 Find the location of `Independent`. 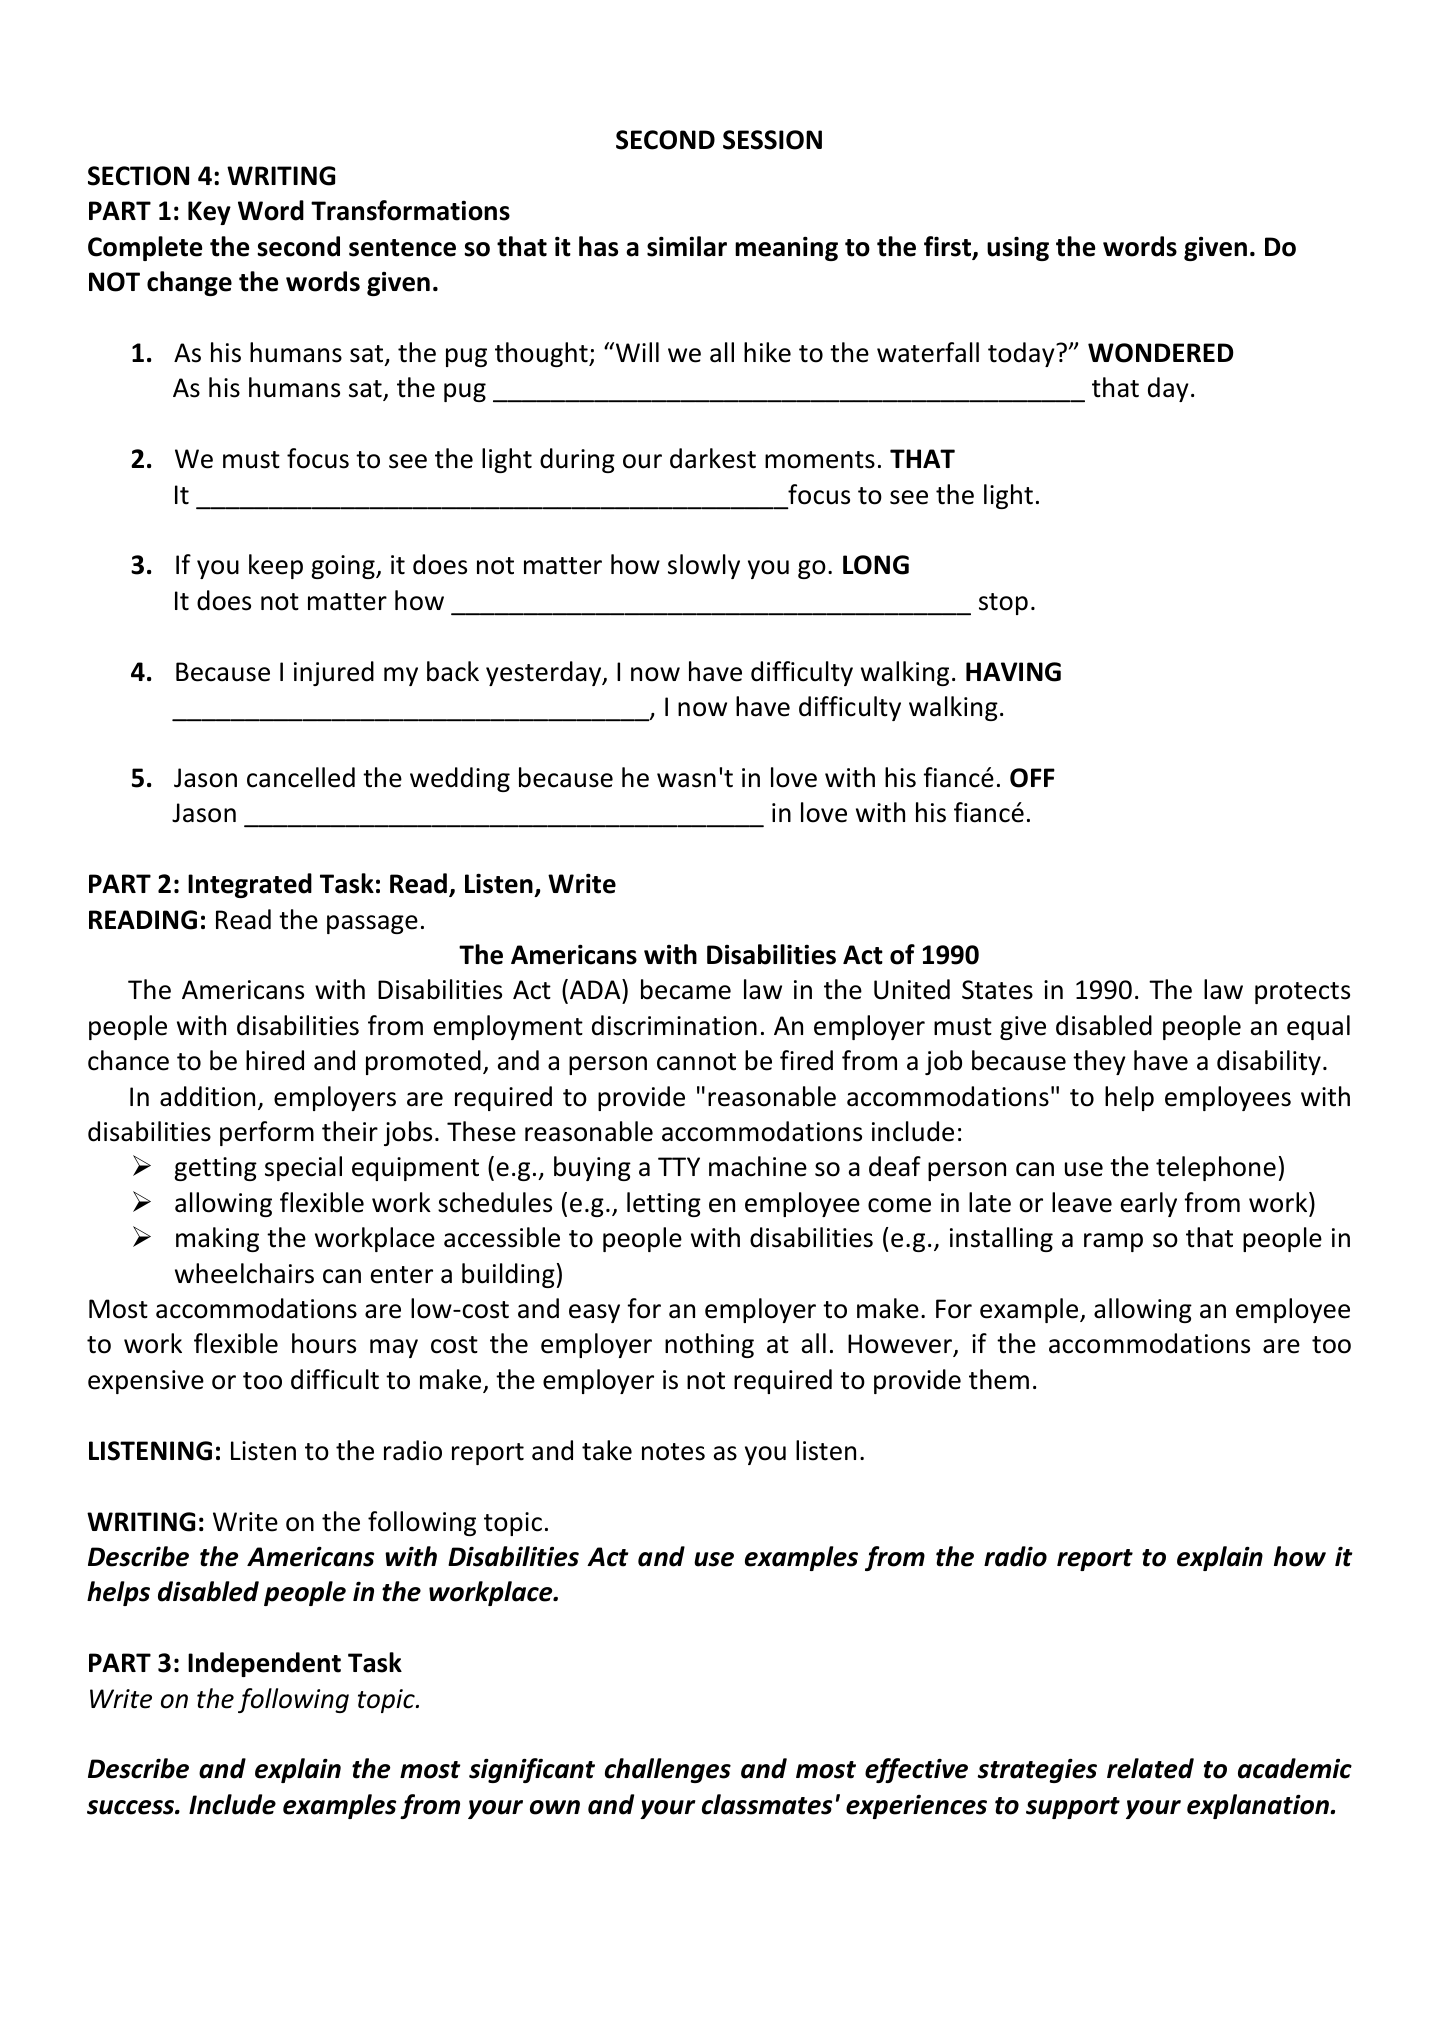

Independent is located at coordinates (264, 1664).
